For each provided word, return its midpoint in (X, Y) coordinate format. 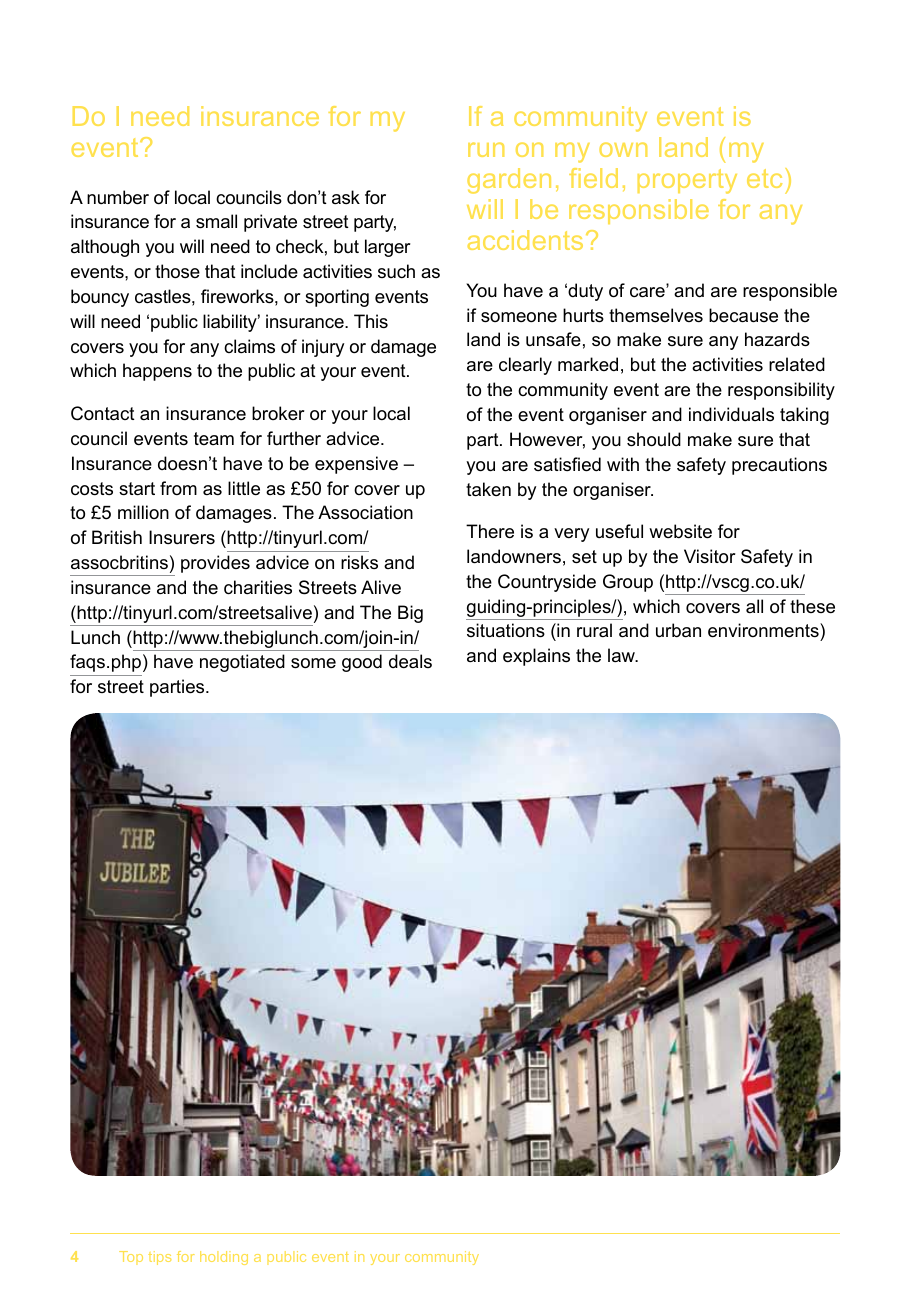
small (216, 221)
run (486, 149)
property (687, 181)
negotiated (242, 663)
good (362, 663)
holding (224, 1258)
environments (764, 632)
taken (488, 489)
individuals (731, 414)
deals (410, 661)
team (214, 438)
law (622, 655)
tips (159, 1258)
